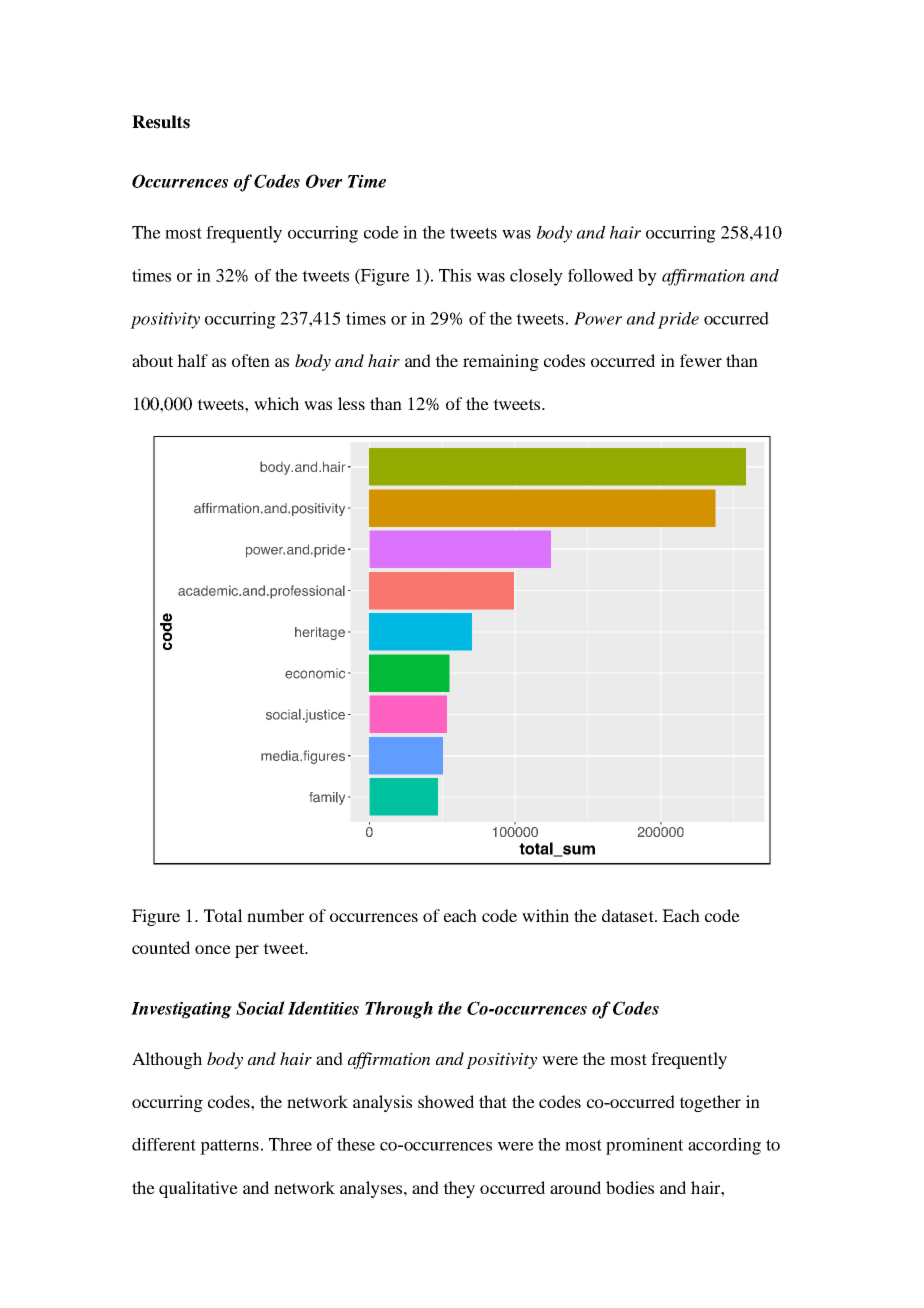 This screenshot has width=924, height=1308. What do you see at coordinates (459, 1189) in the screenshot?
I see `they` at bounding box center [459, 1189].
